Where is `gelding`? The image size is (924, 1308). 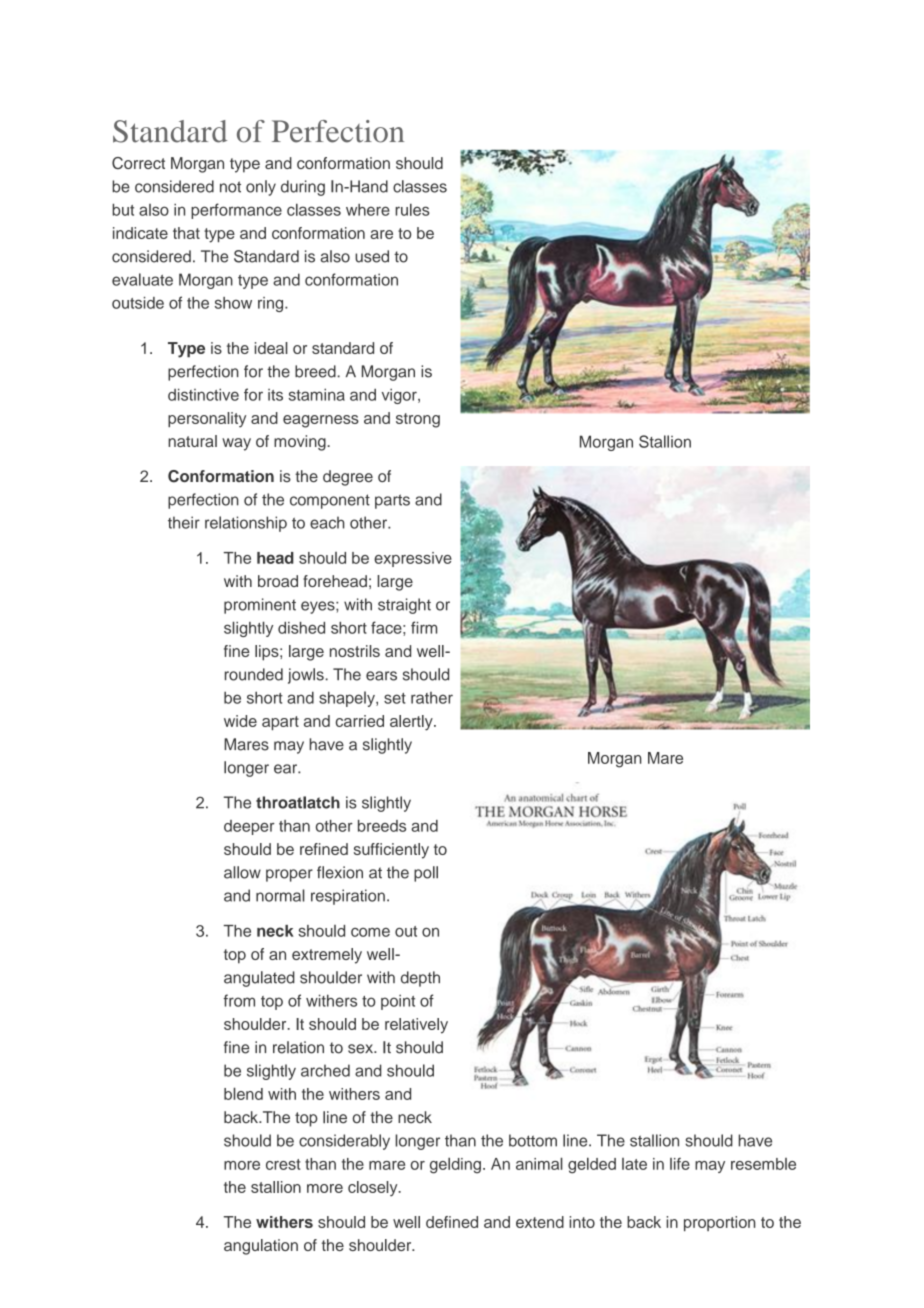
gelding is located at coordinates (455, 1165).
